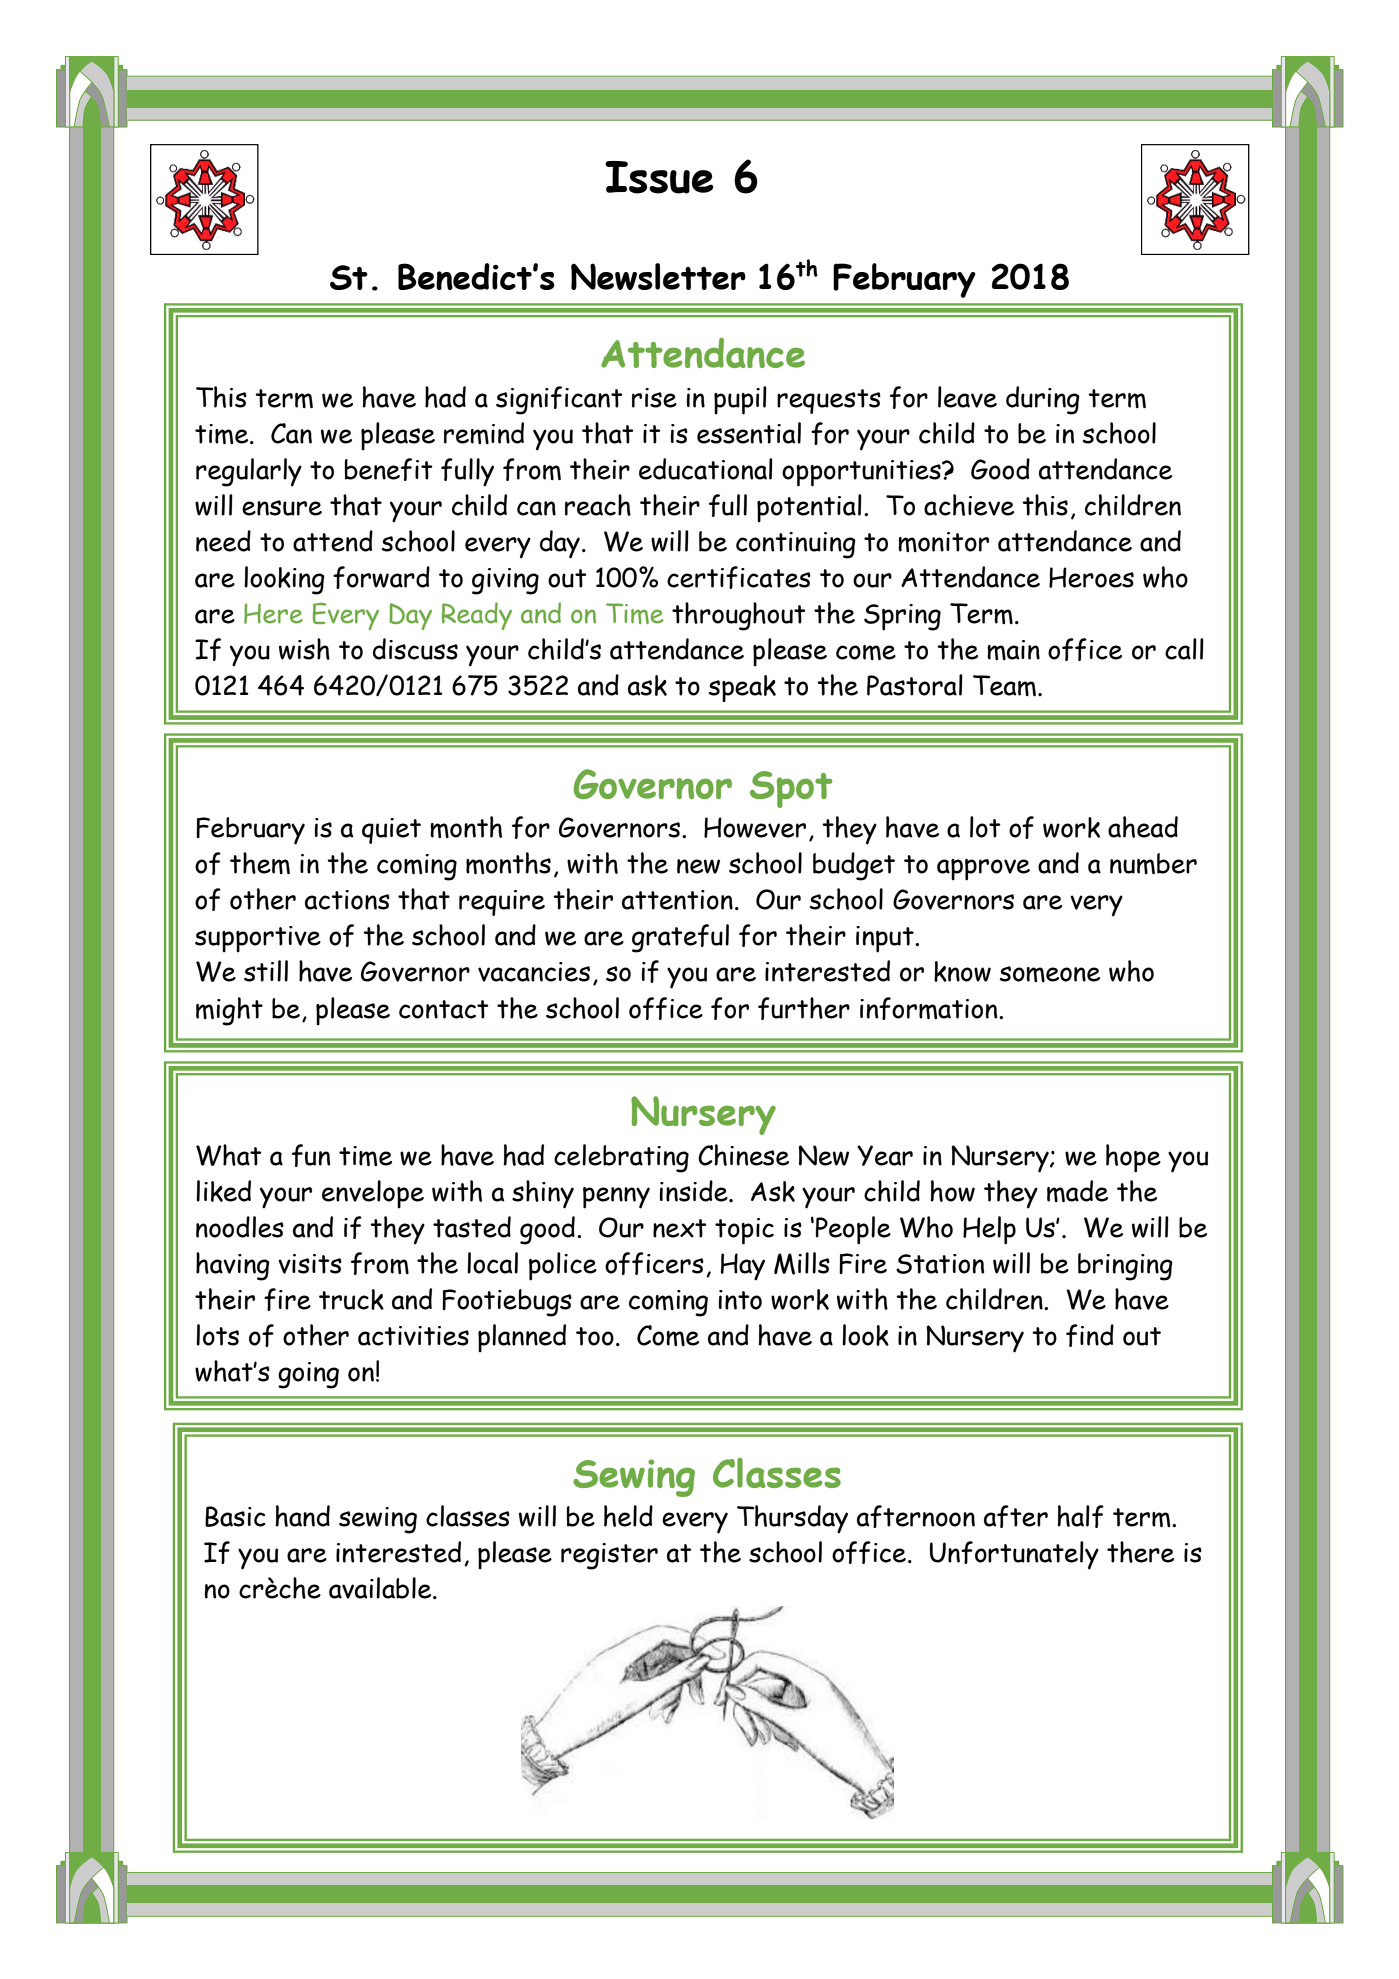  I want to click on Heroes, so click(1091, 577).
